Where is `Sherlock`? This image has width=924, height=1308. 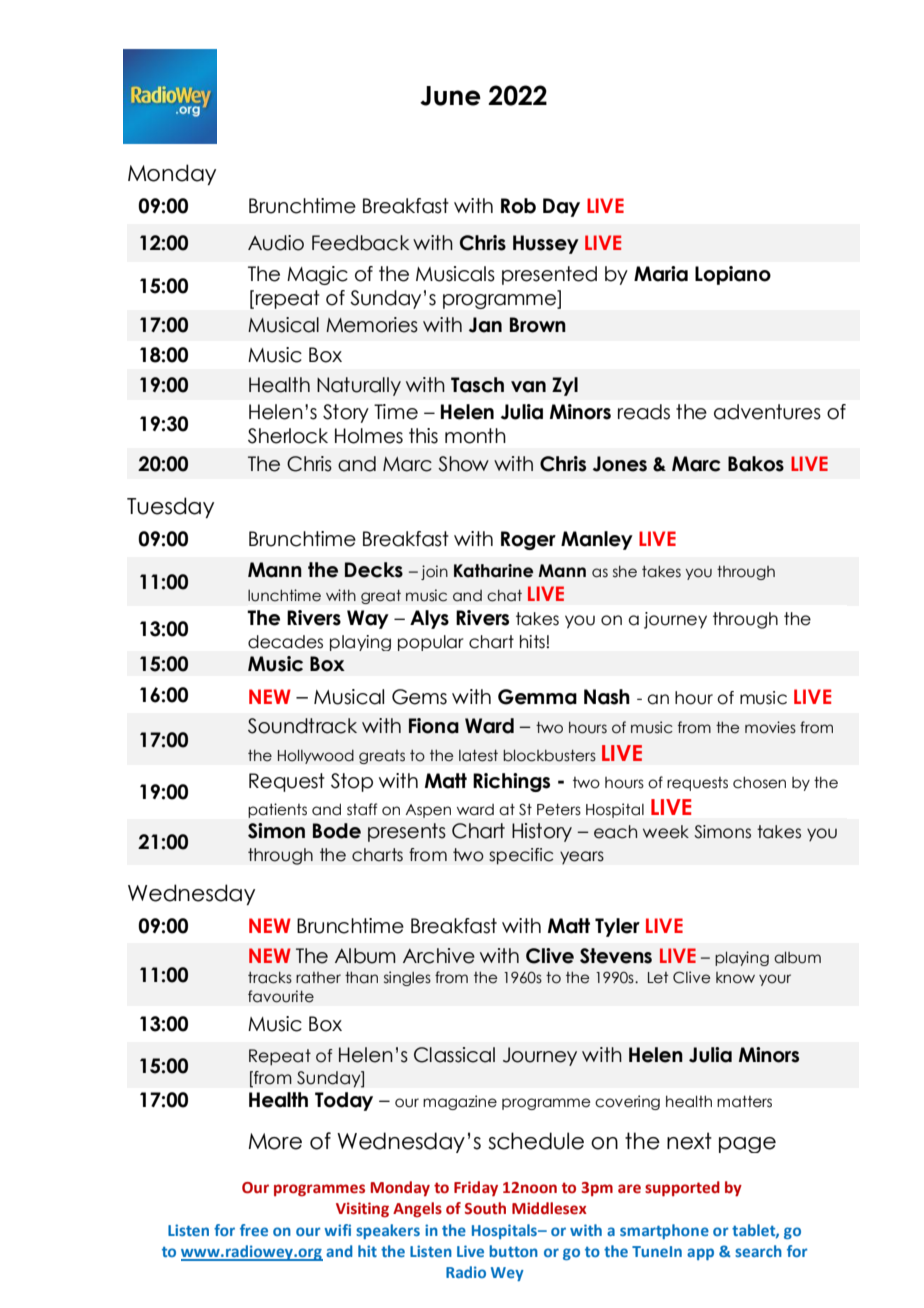 Sherlock is located at coordinates (288, 436).
